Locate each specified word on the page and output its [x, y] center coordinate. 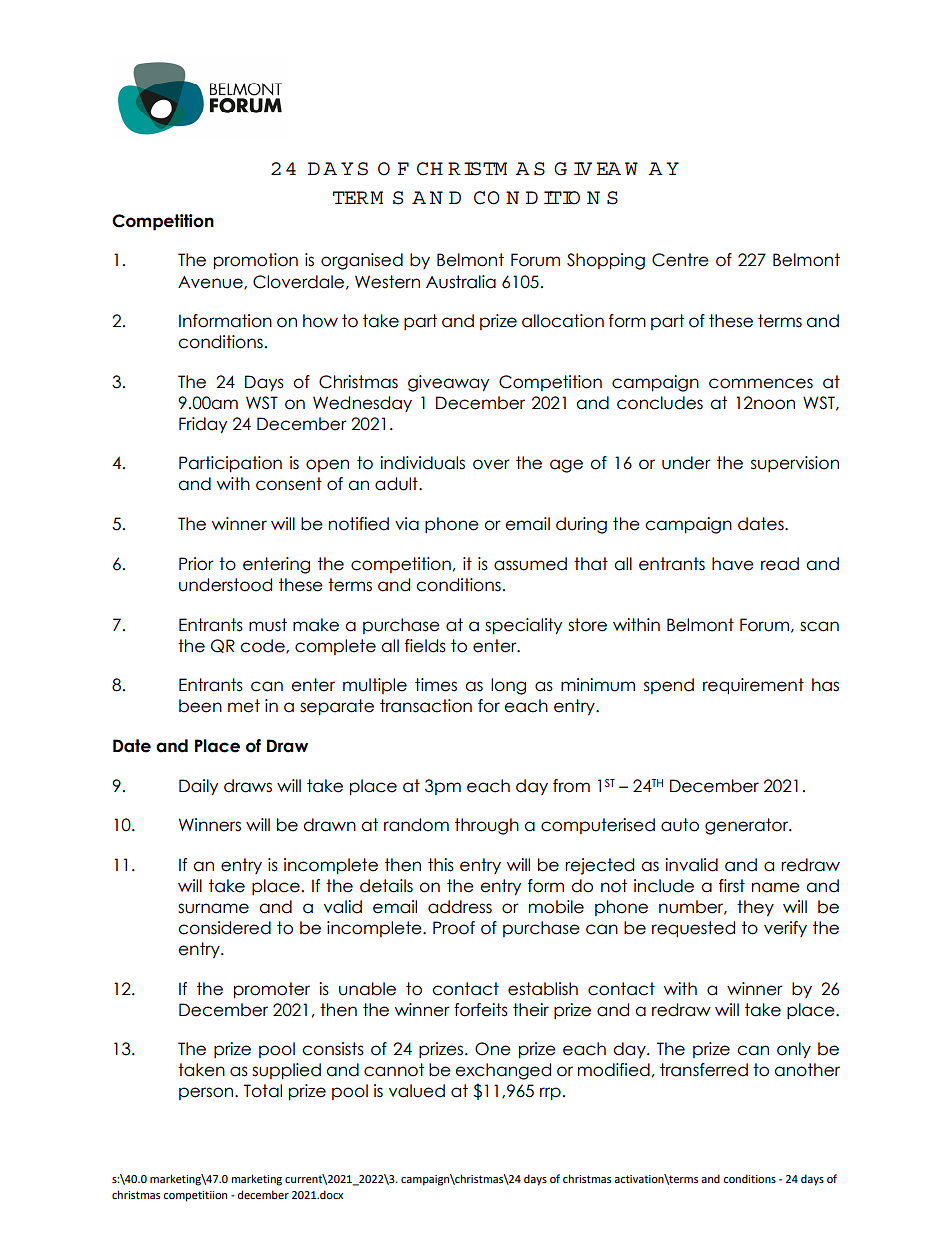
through [487, 826]
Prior [196, 564]
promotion [256, 261]
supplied [286, 1071]
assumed [530, 564]
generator [748, 826]
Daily [198, 787]
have [733, 564]
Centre [680, 260]
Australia [461, 282]
